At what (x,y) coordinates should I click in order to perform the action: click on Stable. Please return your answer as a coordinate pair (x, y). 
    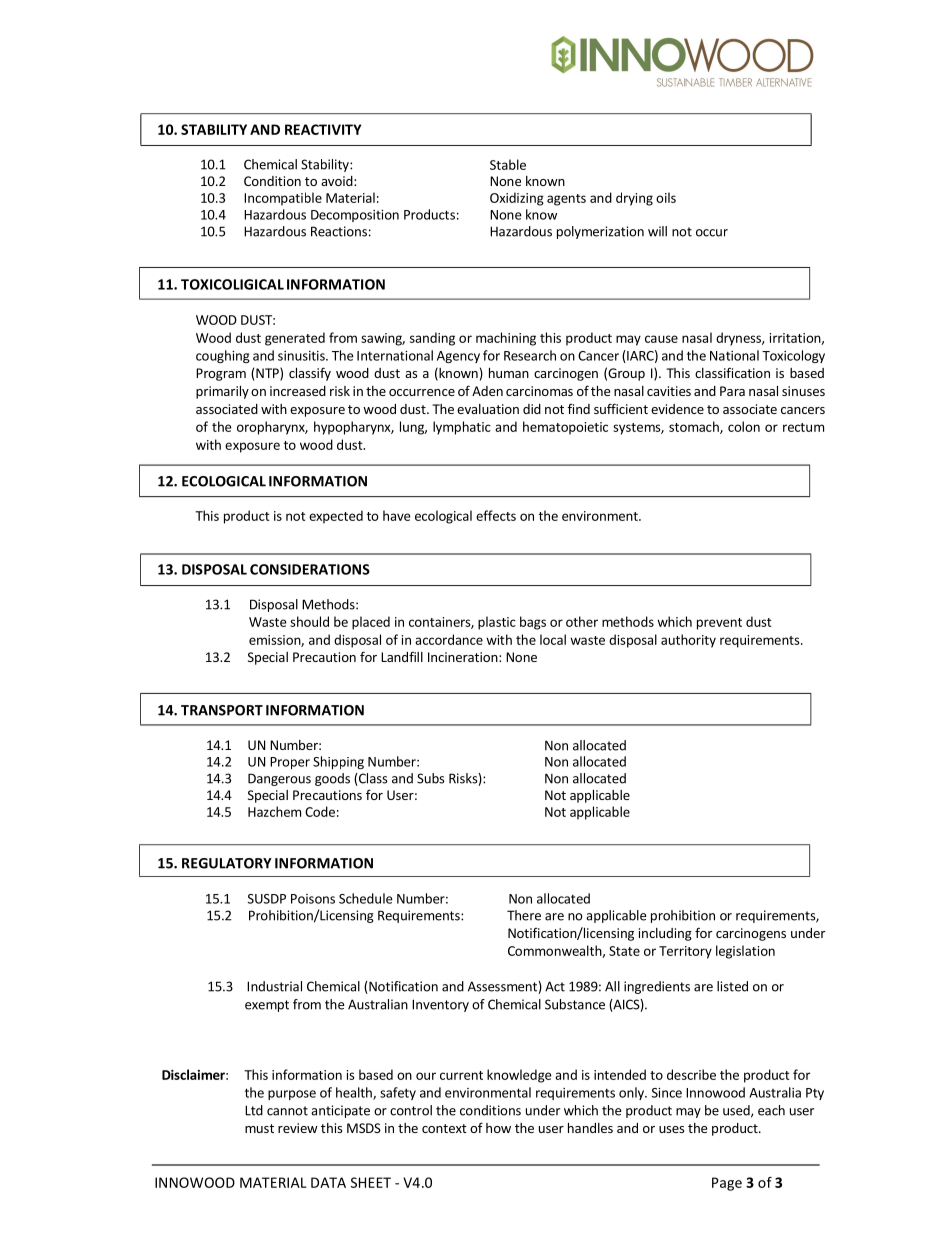
    Looking at the image, I should click on (508, 164).
